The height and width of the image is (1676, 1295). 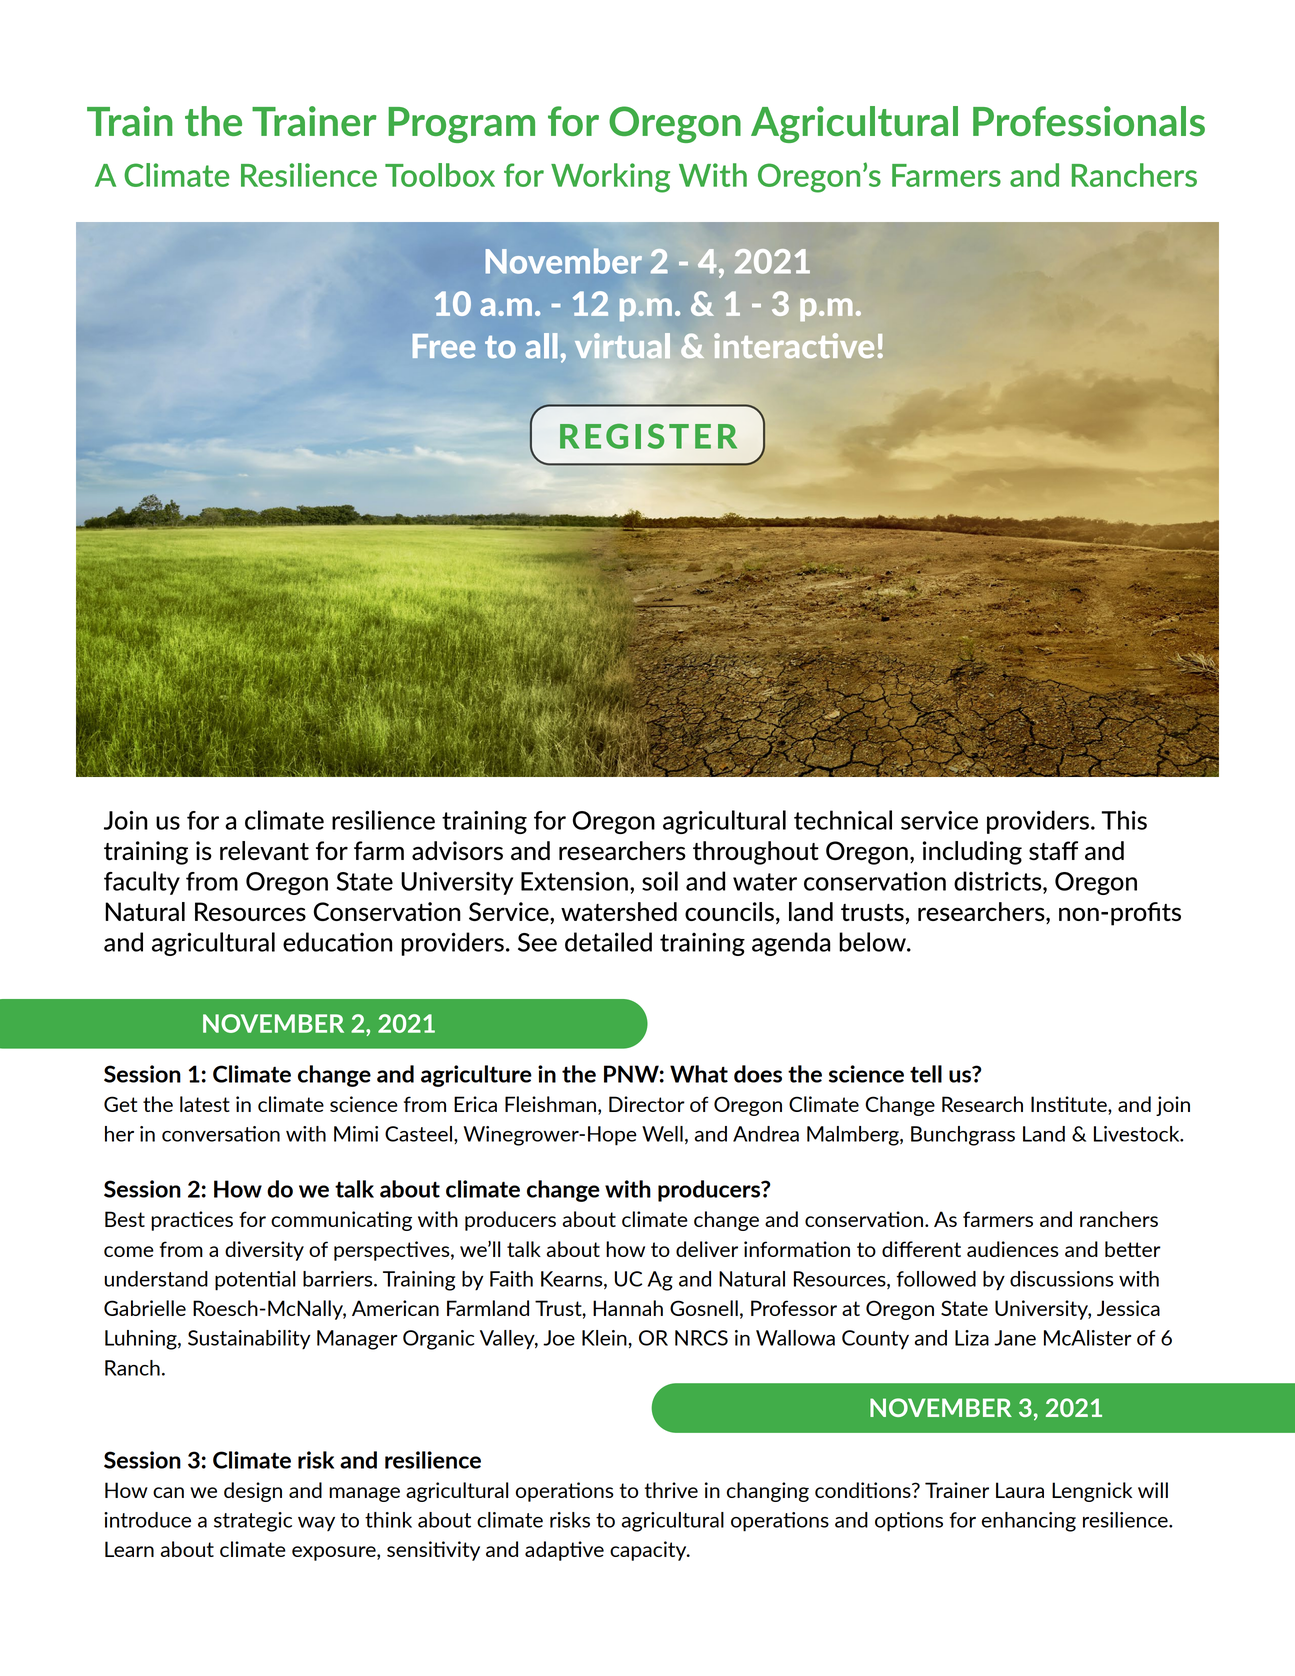 I want to click on Toolbox, so click(x=440, y=175).
